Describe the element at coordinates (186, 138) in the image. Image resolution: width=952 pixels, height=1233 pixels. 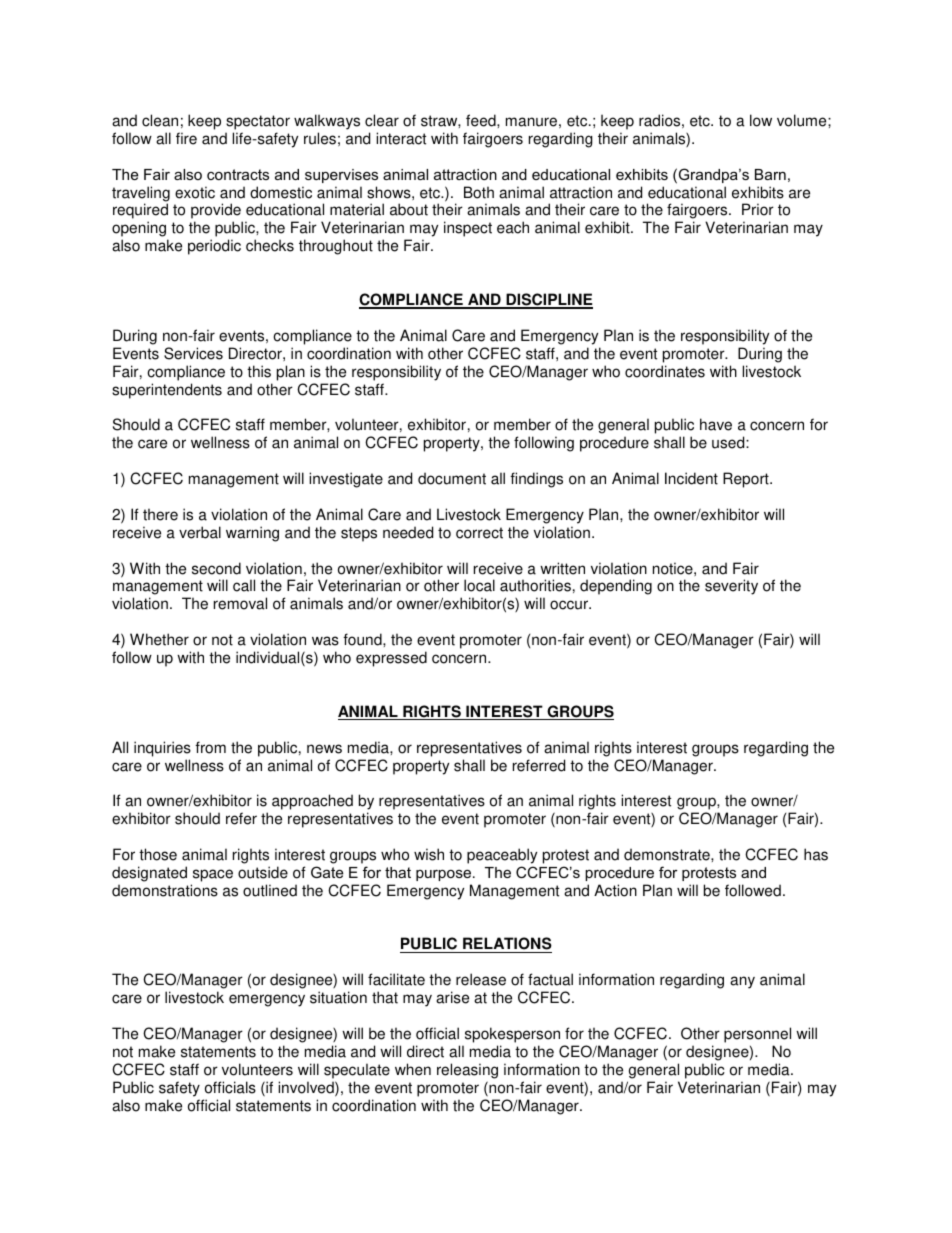
I see `fire` at that location.
